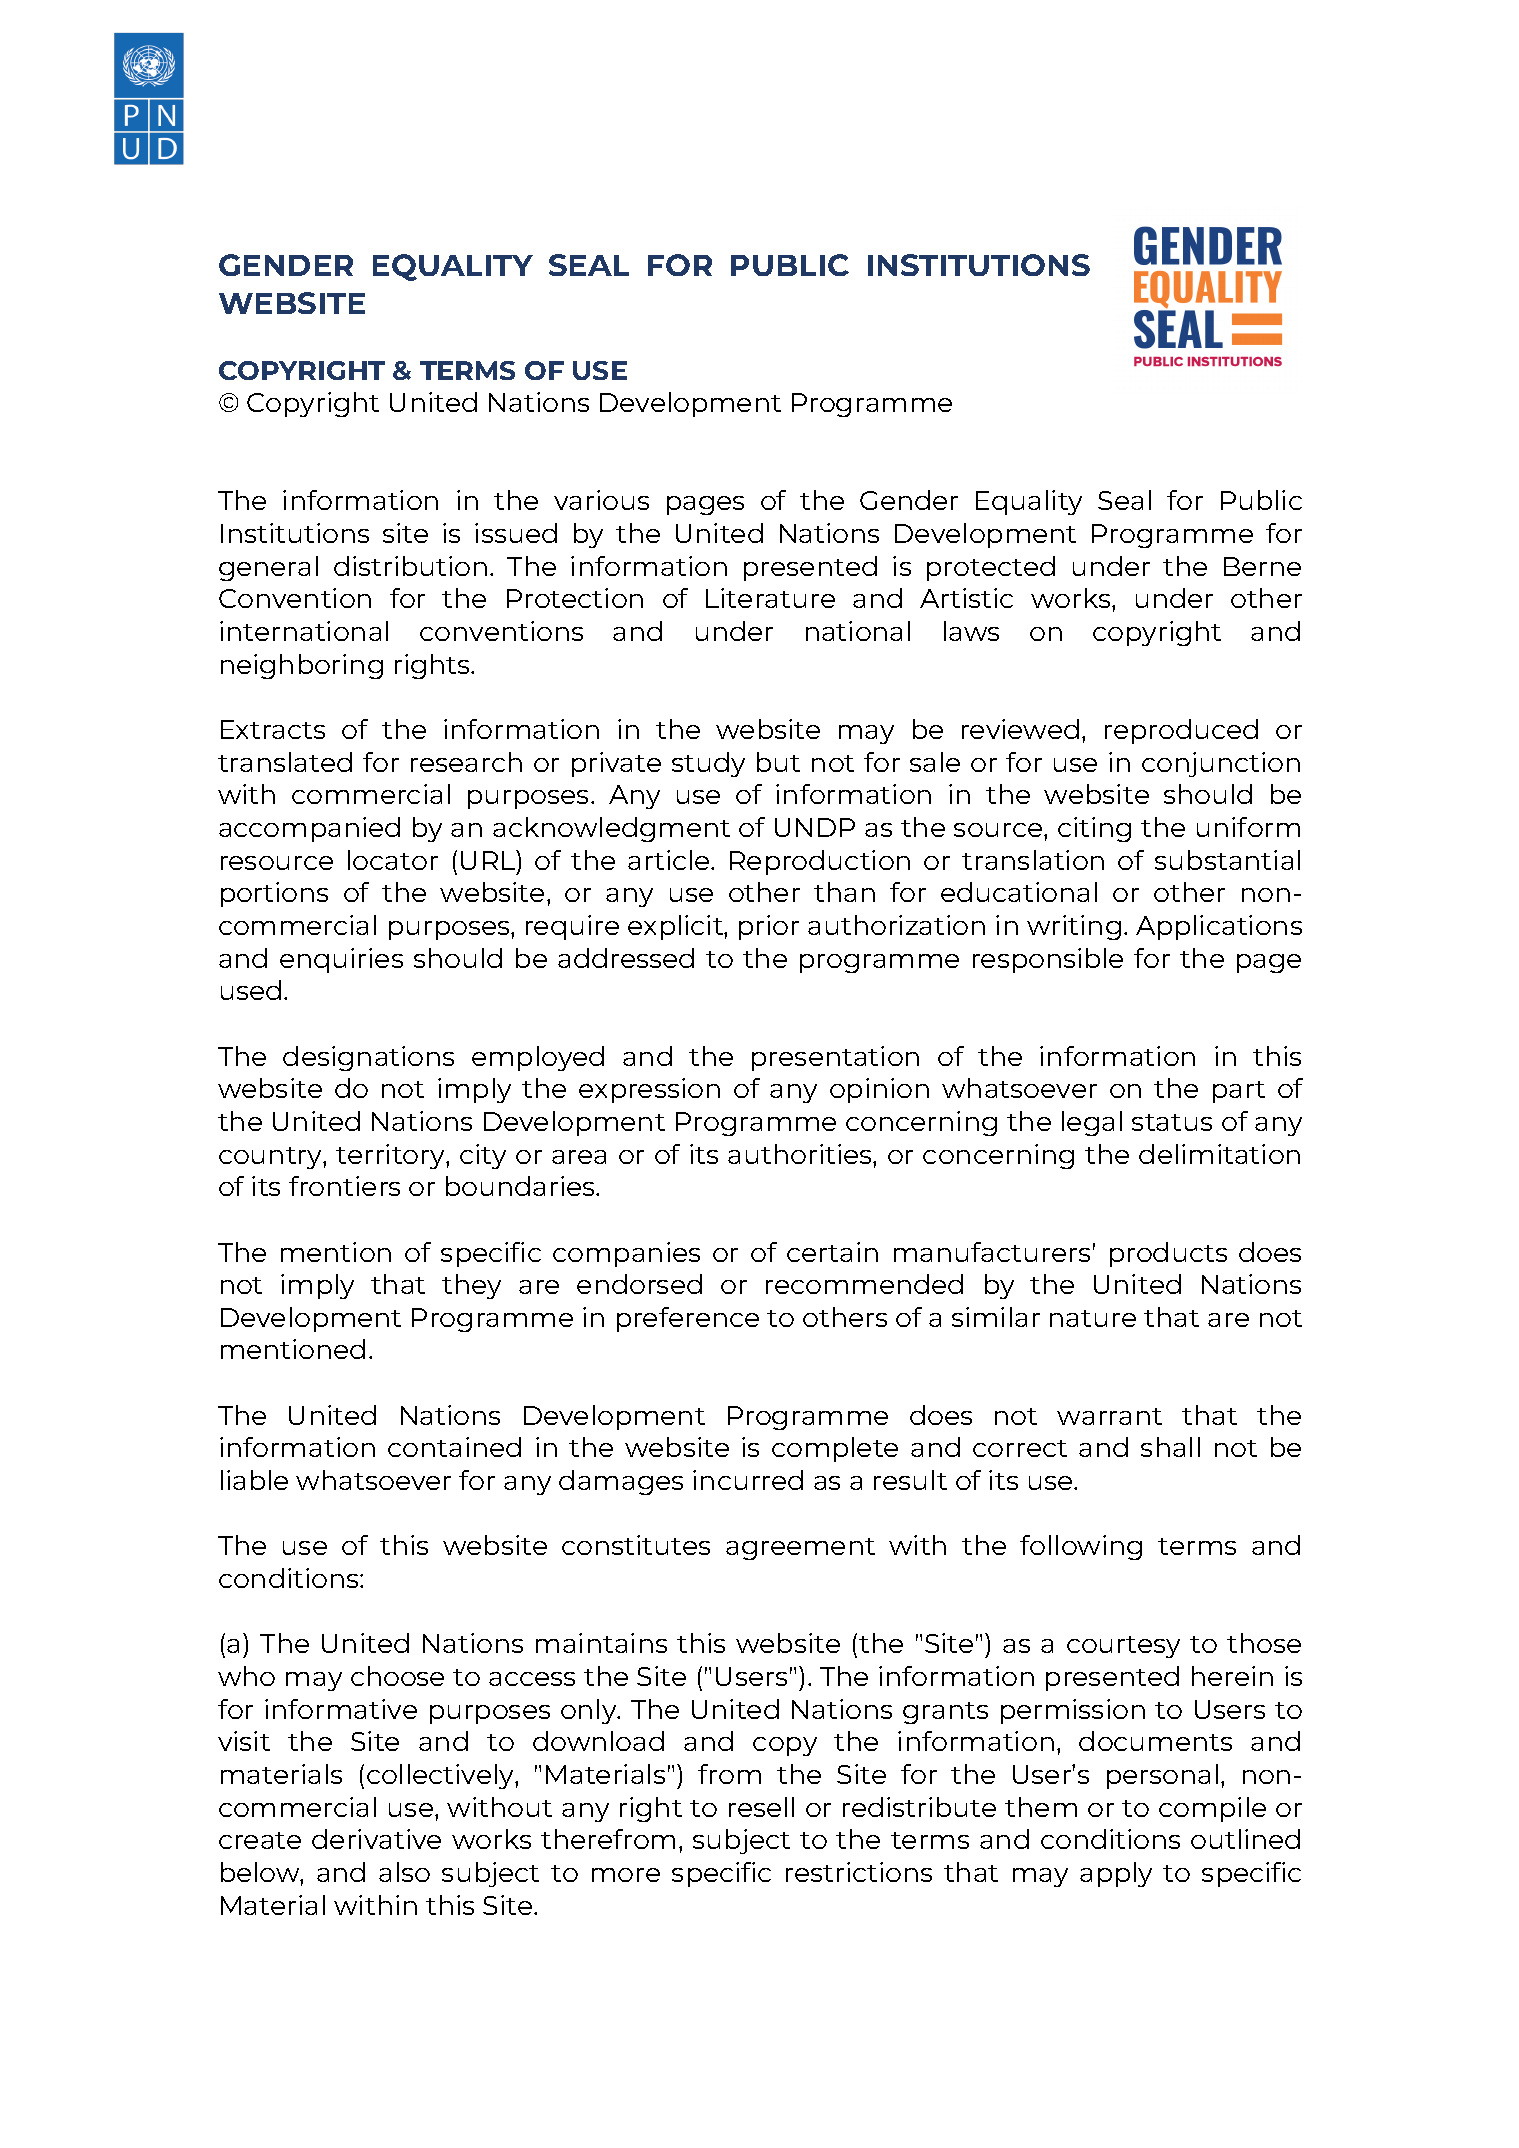 Image resolution: width=1519 pixels, height=2148 pixels. What do you see at coordinates (832, 1252) in the page?
I see `certain` at bounding box center [832, 1252].
